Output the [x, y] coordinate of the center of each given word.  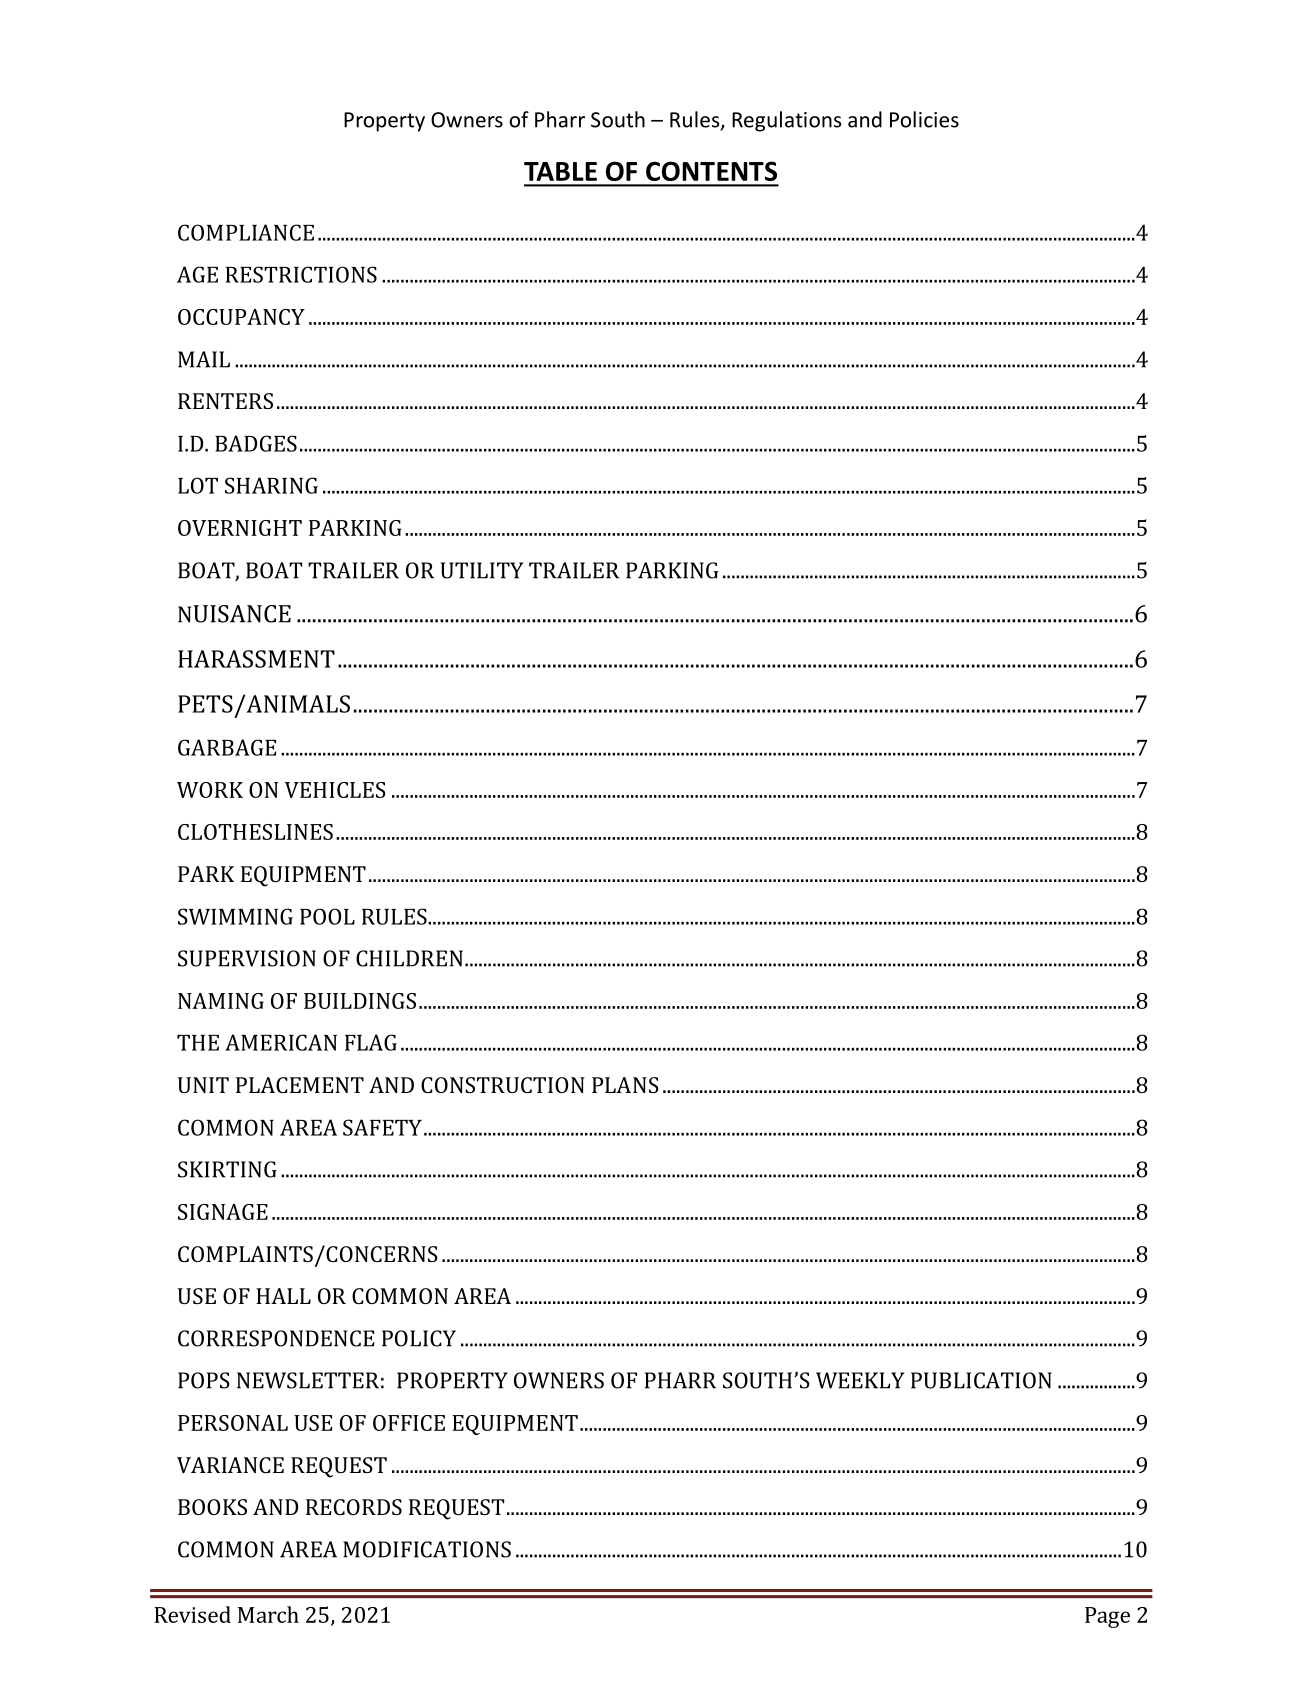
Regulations [787, 121]
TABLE [560, 171]
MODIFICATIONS [427, 1549]
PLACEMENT [300, 1085]
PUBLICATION [981, 1380]
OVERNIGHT [240, 528]
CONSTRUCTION [503, 1085]
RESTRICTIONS [301, 274]
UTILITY [482, 570]
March [268, 1614]
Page [1107, 1617]
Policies [924, 119]
